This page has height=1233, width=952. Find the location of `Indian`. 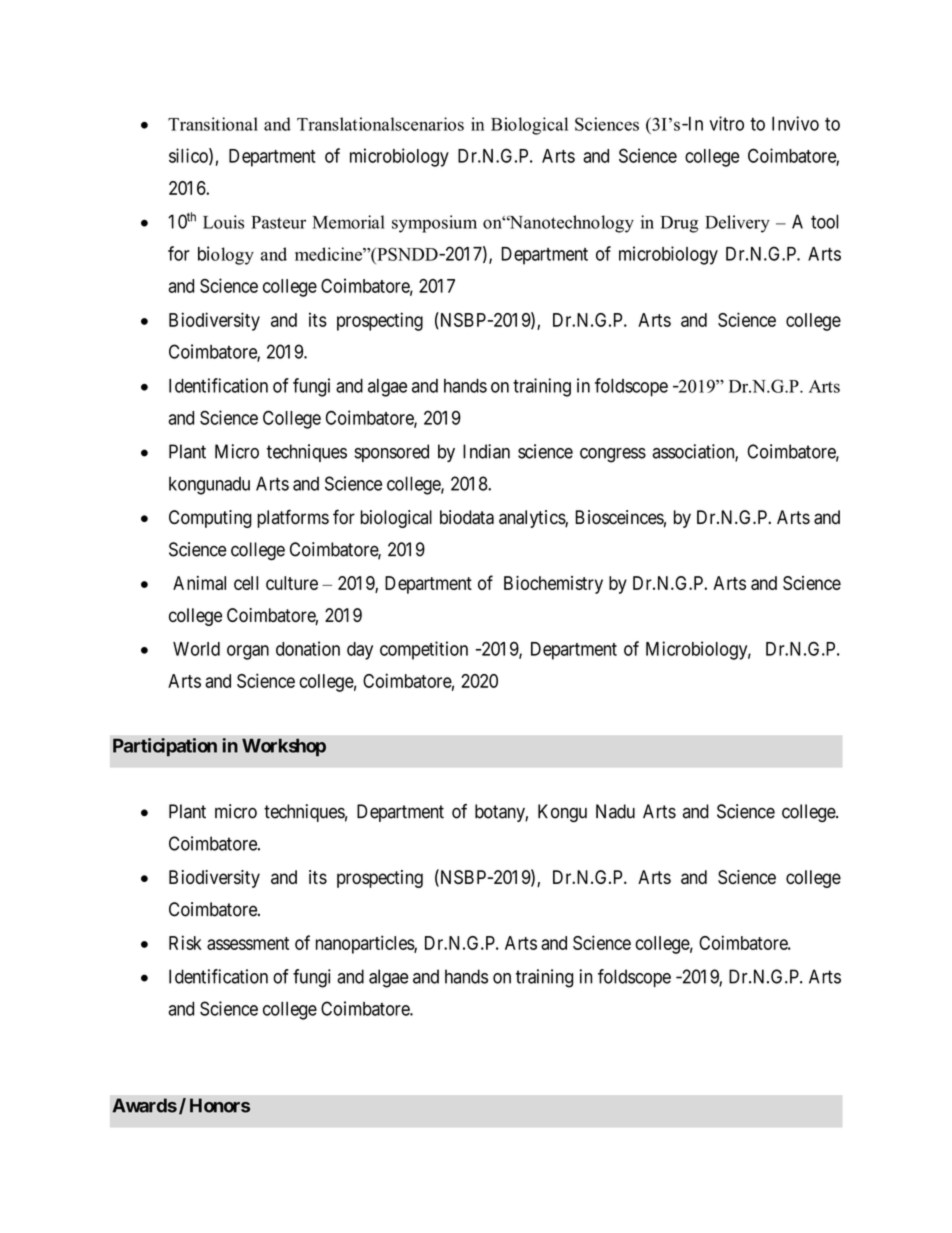

Indian is located at coordinates (486, 451).
